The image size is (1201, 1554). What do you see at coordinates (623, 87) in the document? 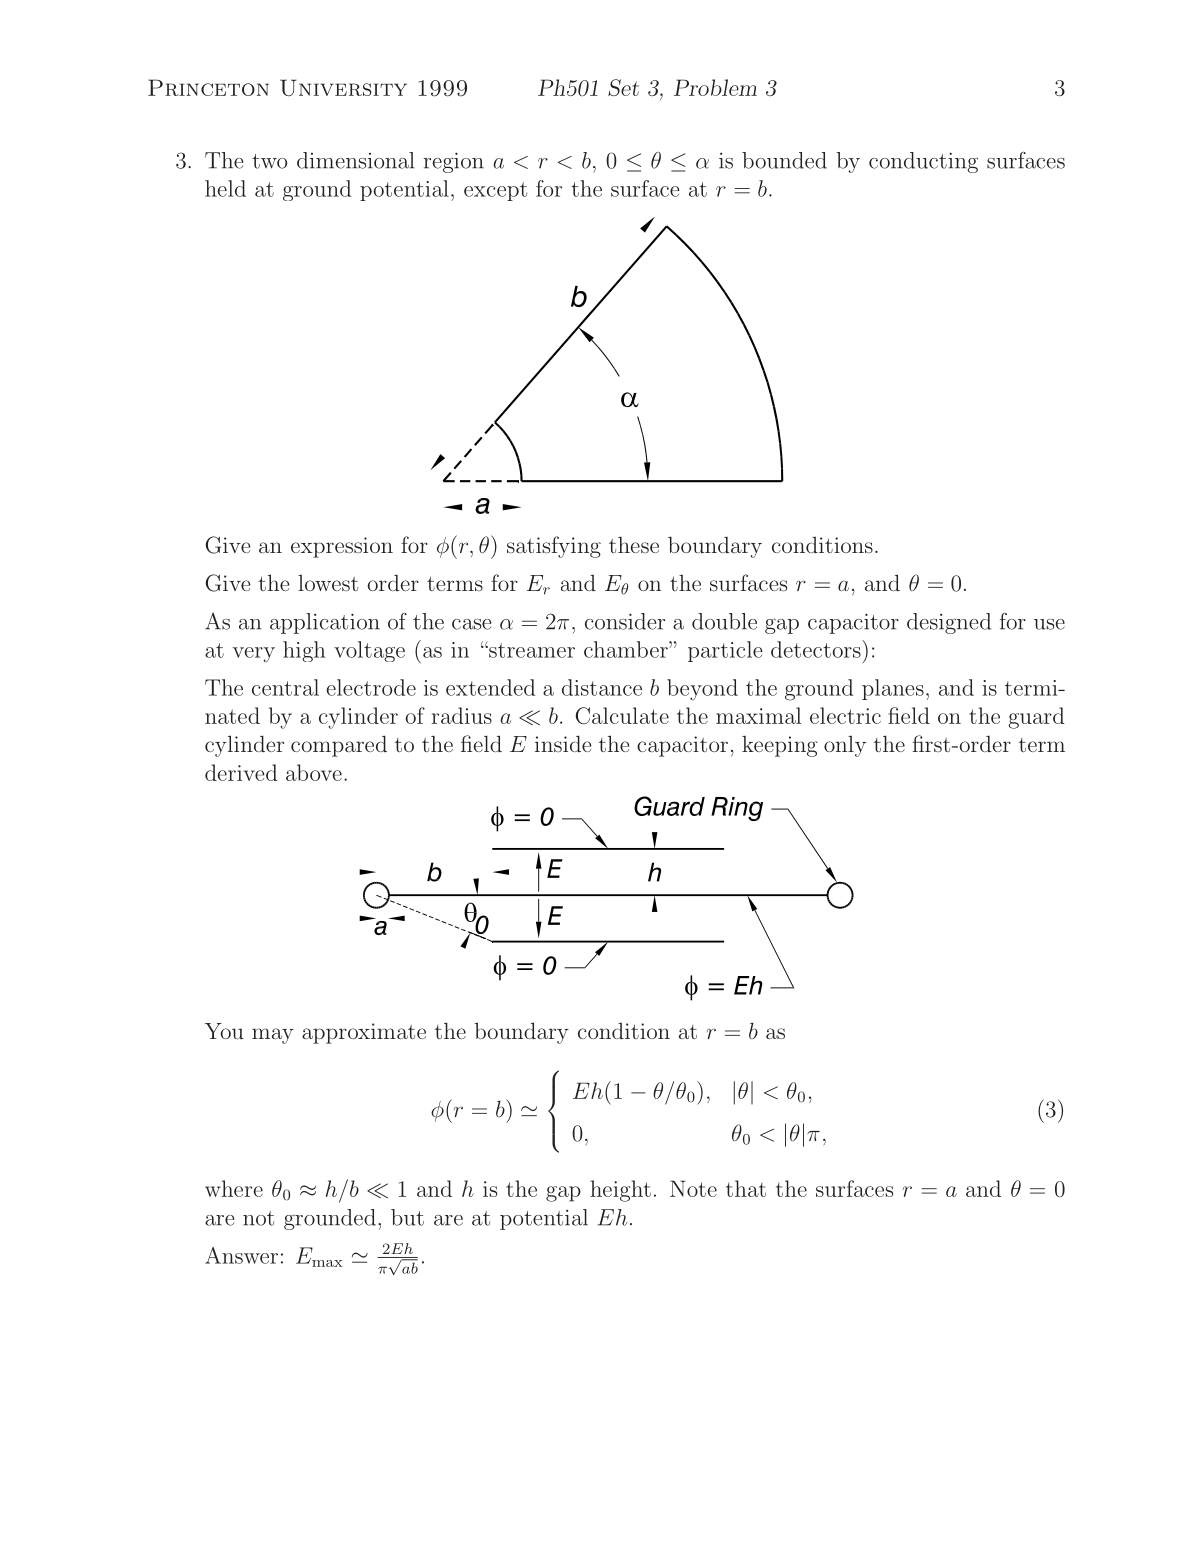
I see `Set` at bounding box center [623, 87].
